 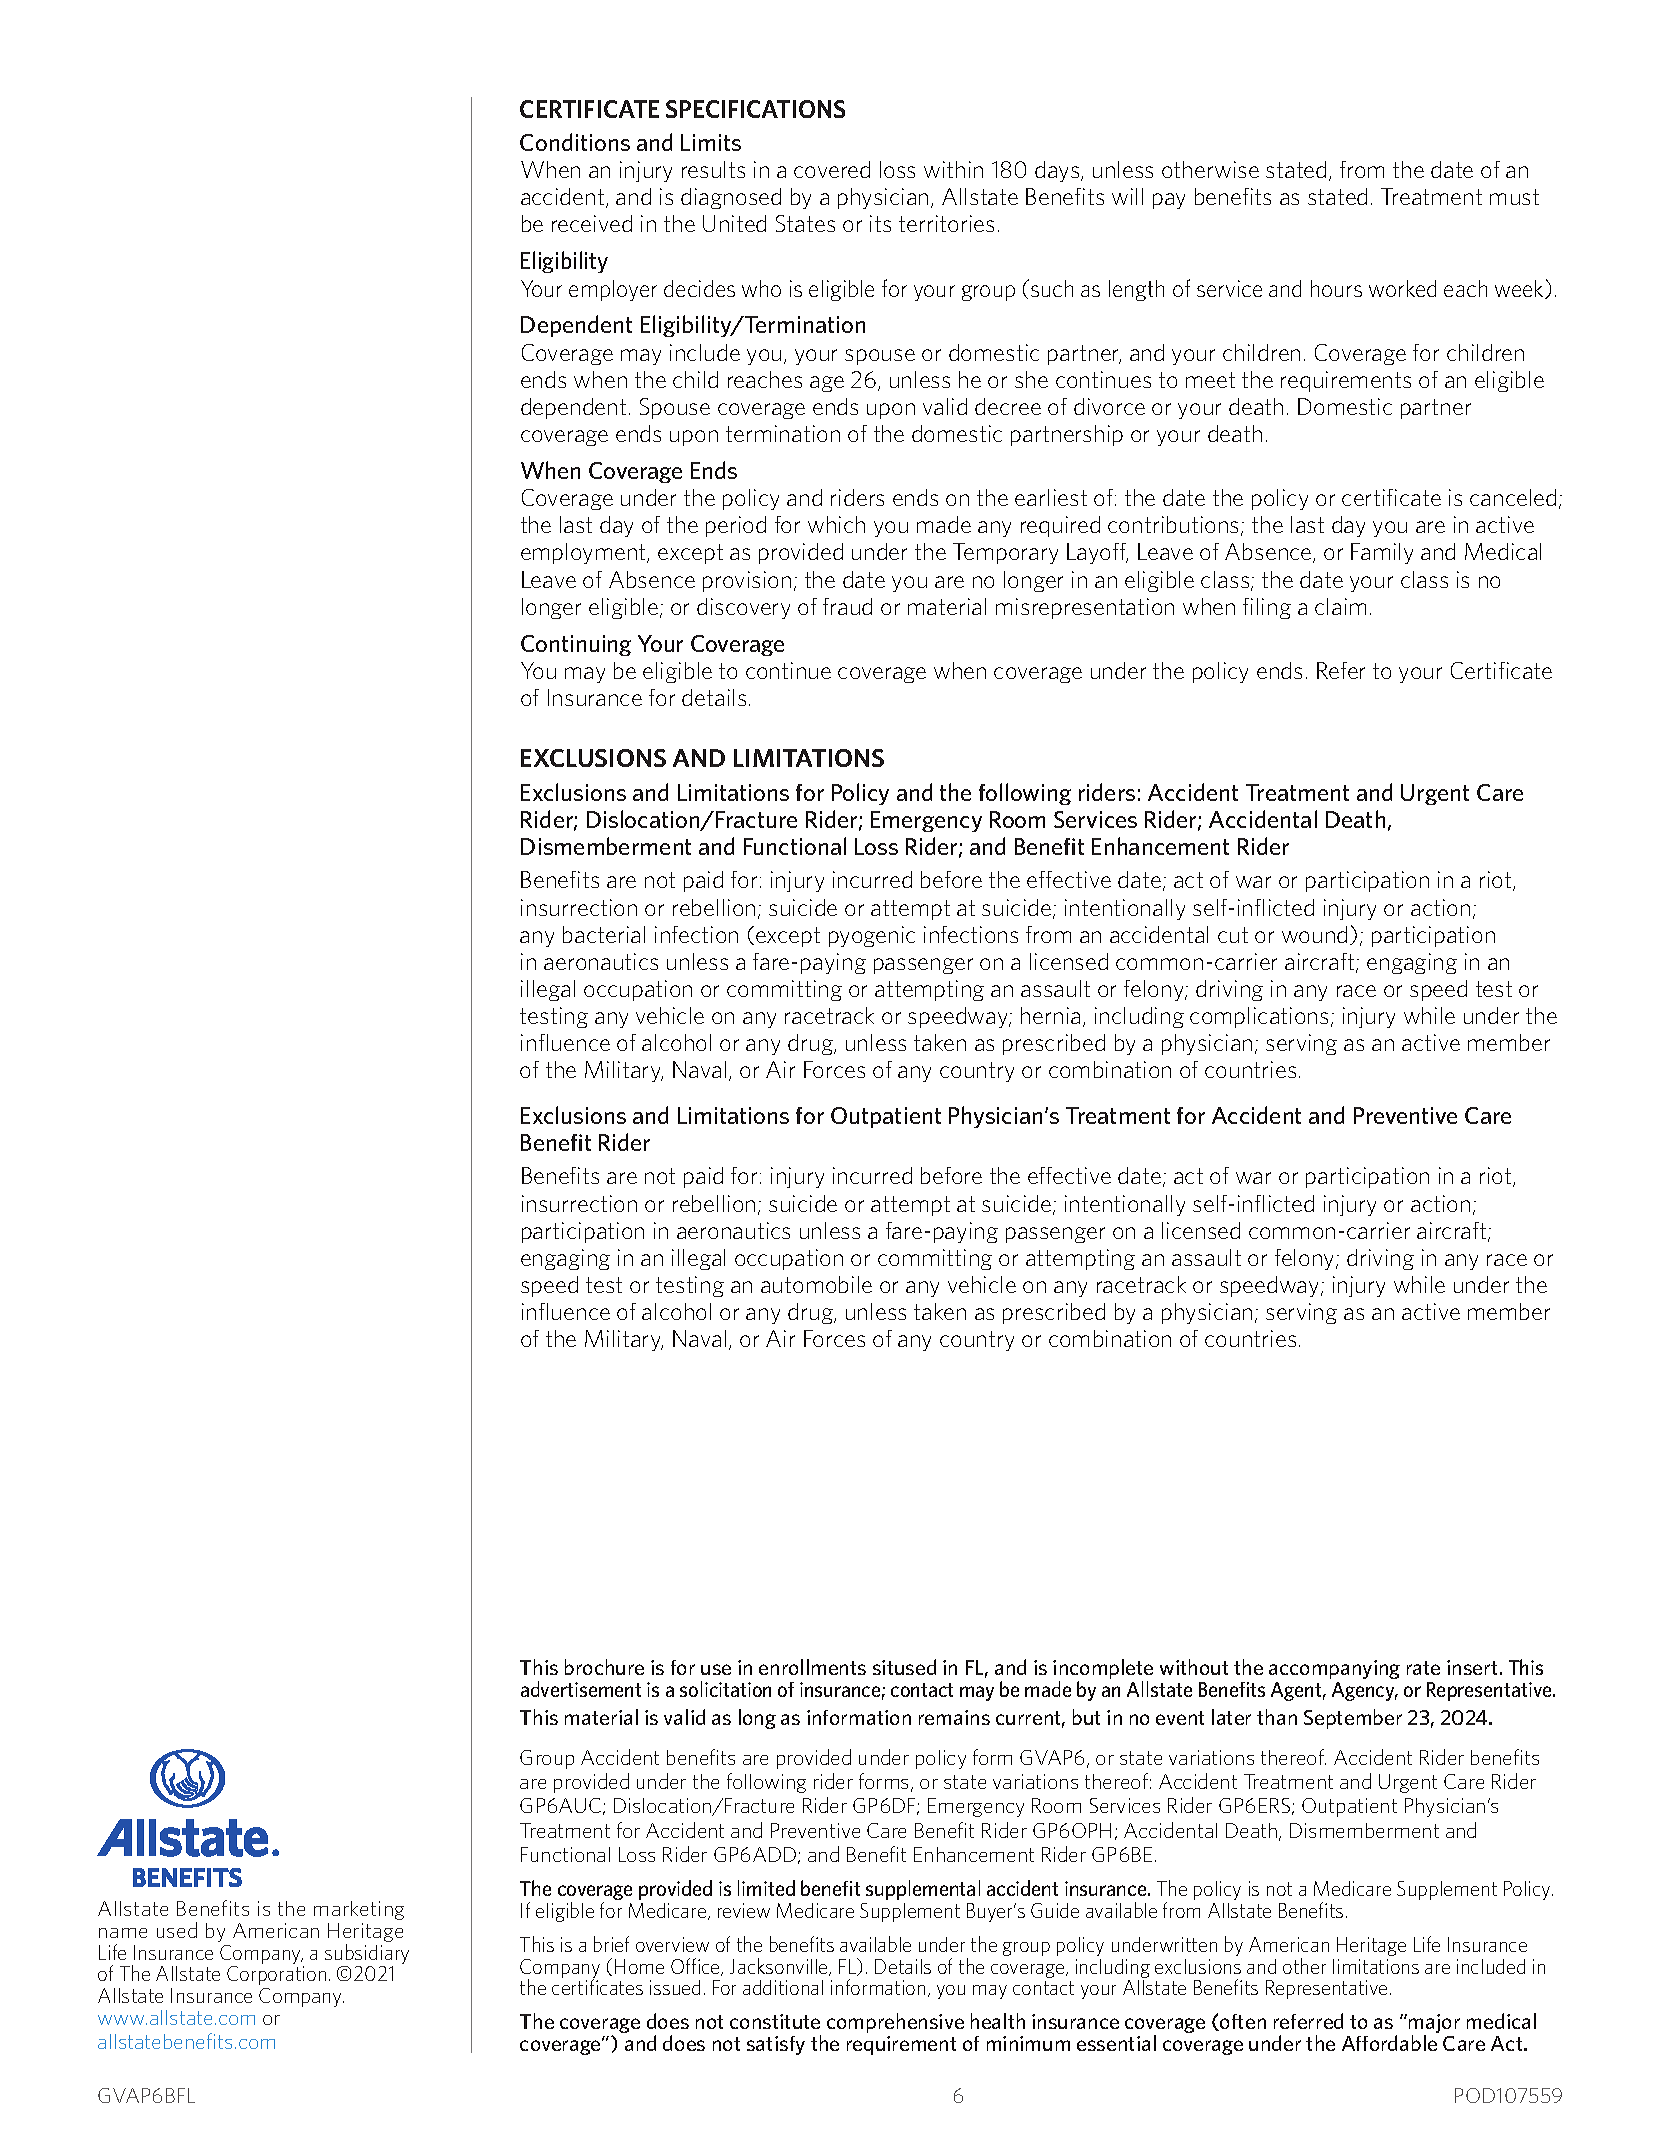 I want to click on must, so click(x=1514, y=197).
